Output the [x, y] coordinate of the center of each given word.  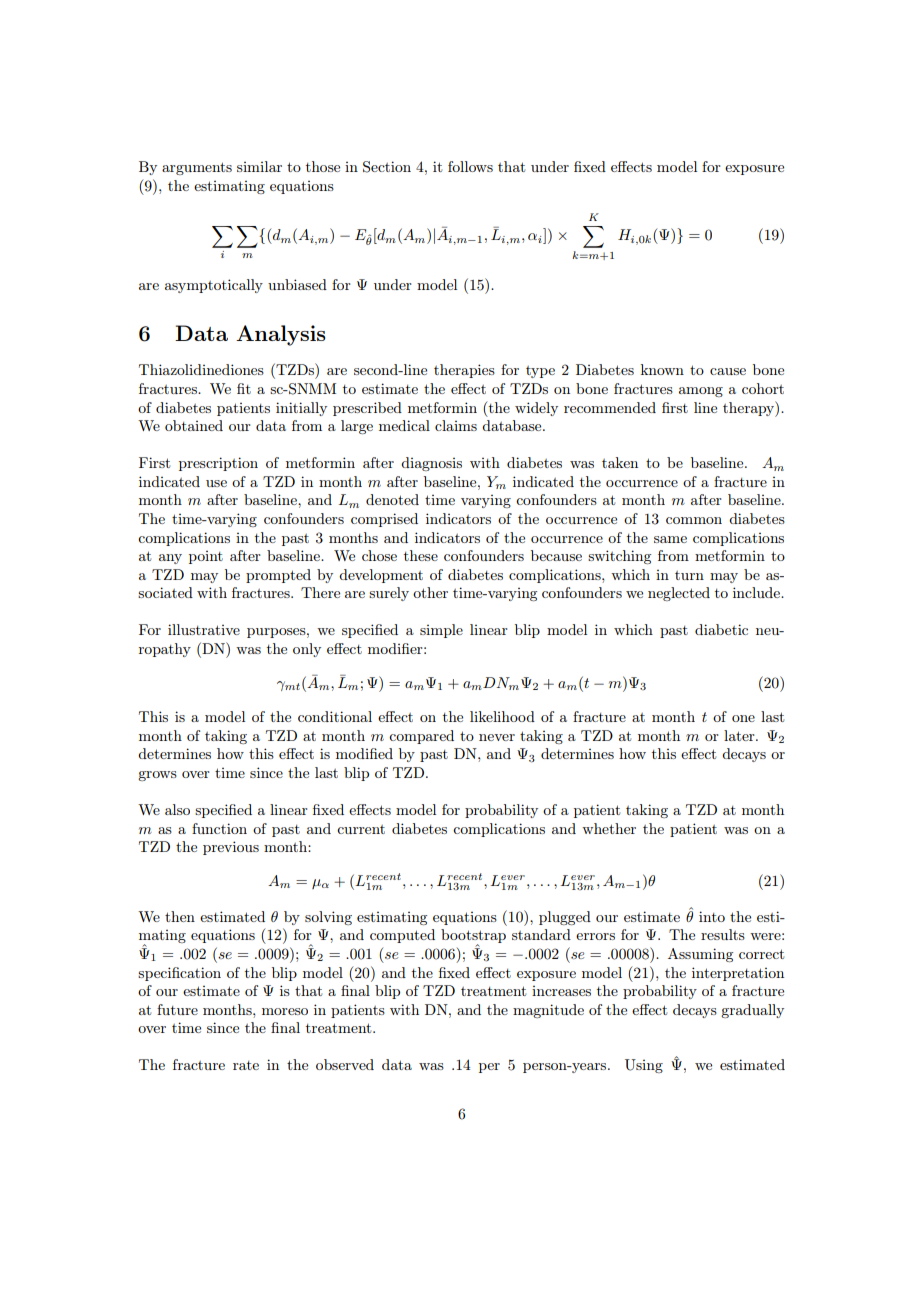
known [662, 369]
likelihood [502, 716]
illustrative [204, 629]
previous [231, 848]
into [712, 916]
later [740, 735]
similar [259, 166]
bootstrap [473, 937]
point [206, 557]
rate [246, 1065]
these [421, 555]
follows [470, 166]
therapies [464, 371]
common [694, 520]
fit [244, 388]
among [701, 392]
